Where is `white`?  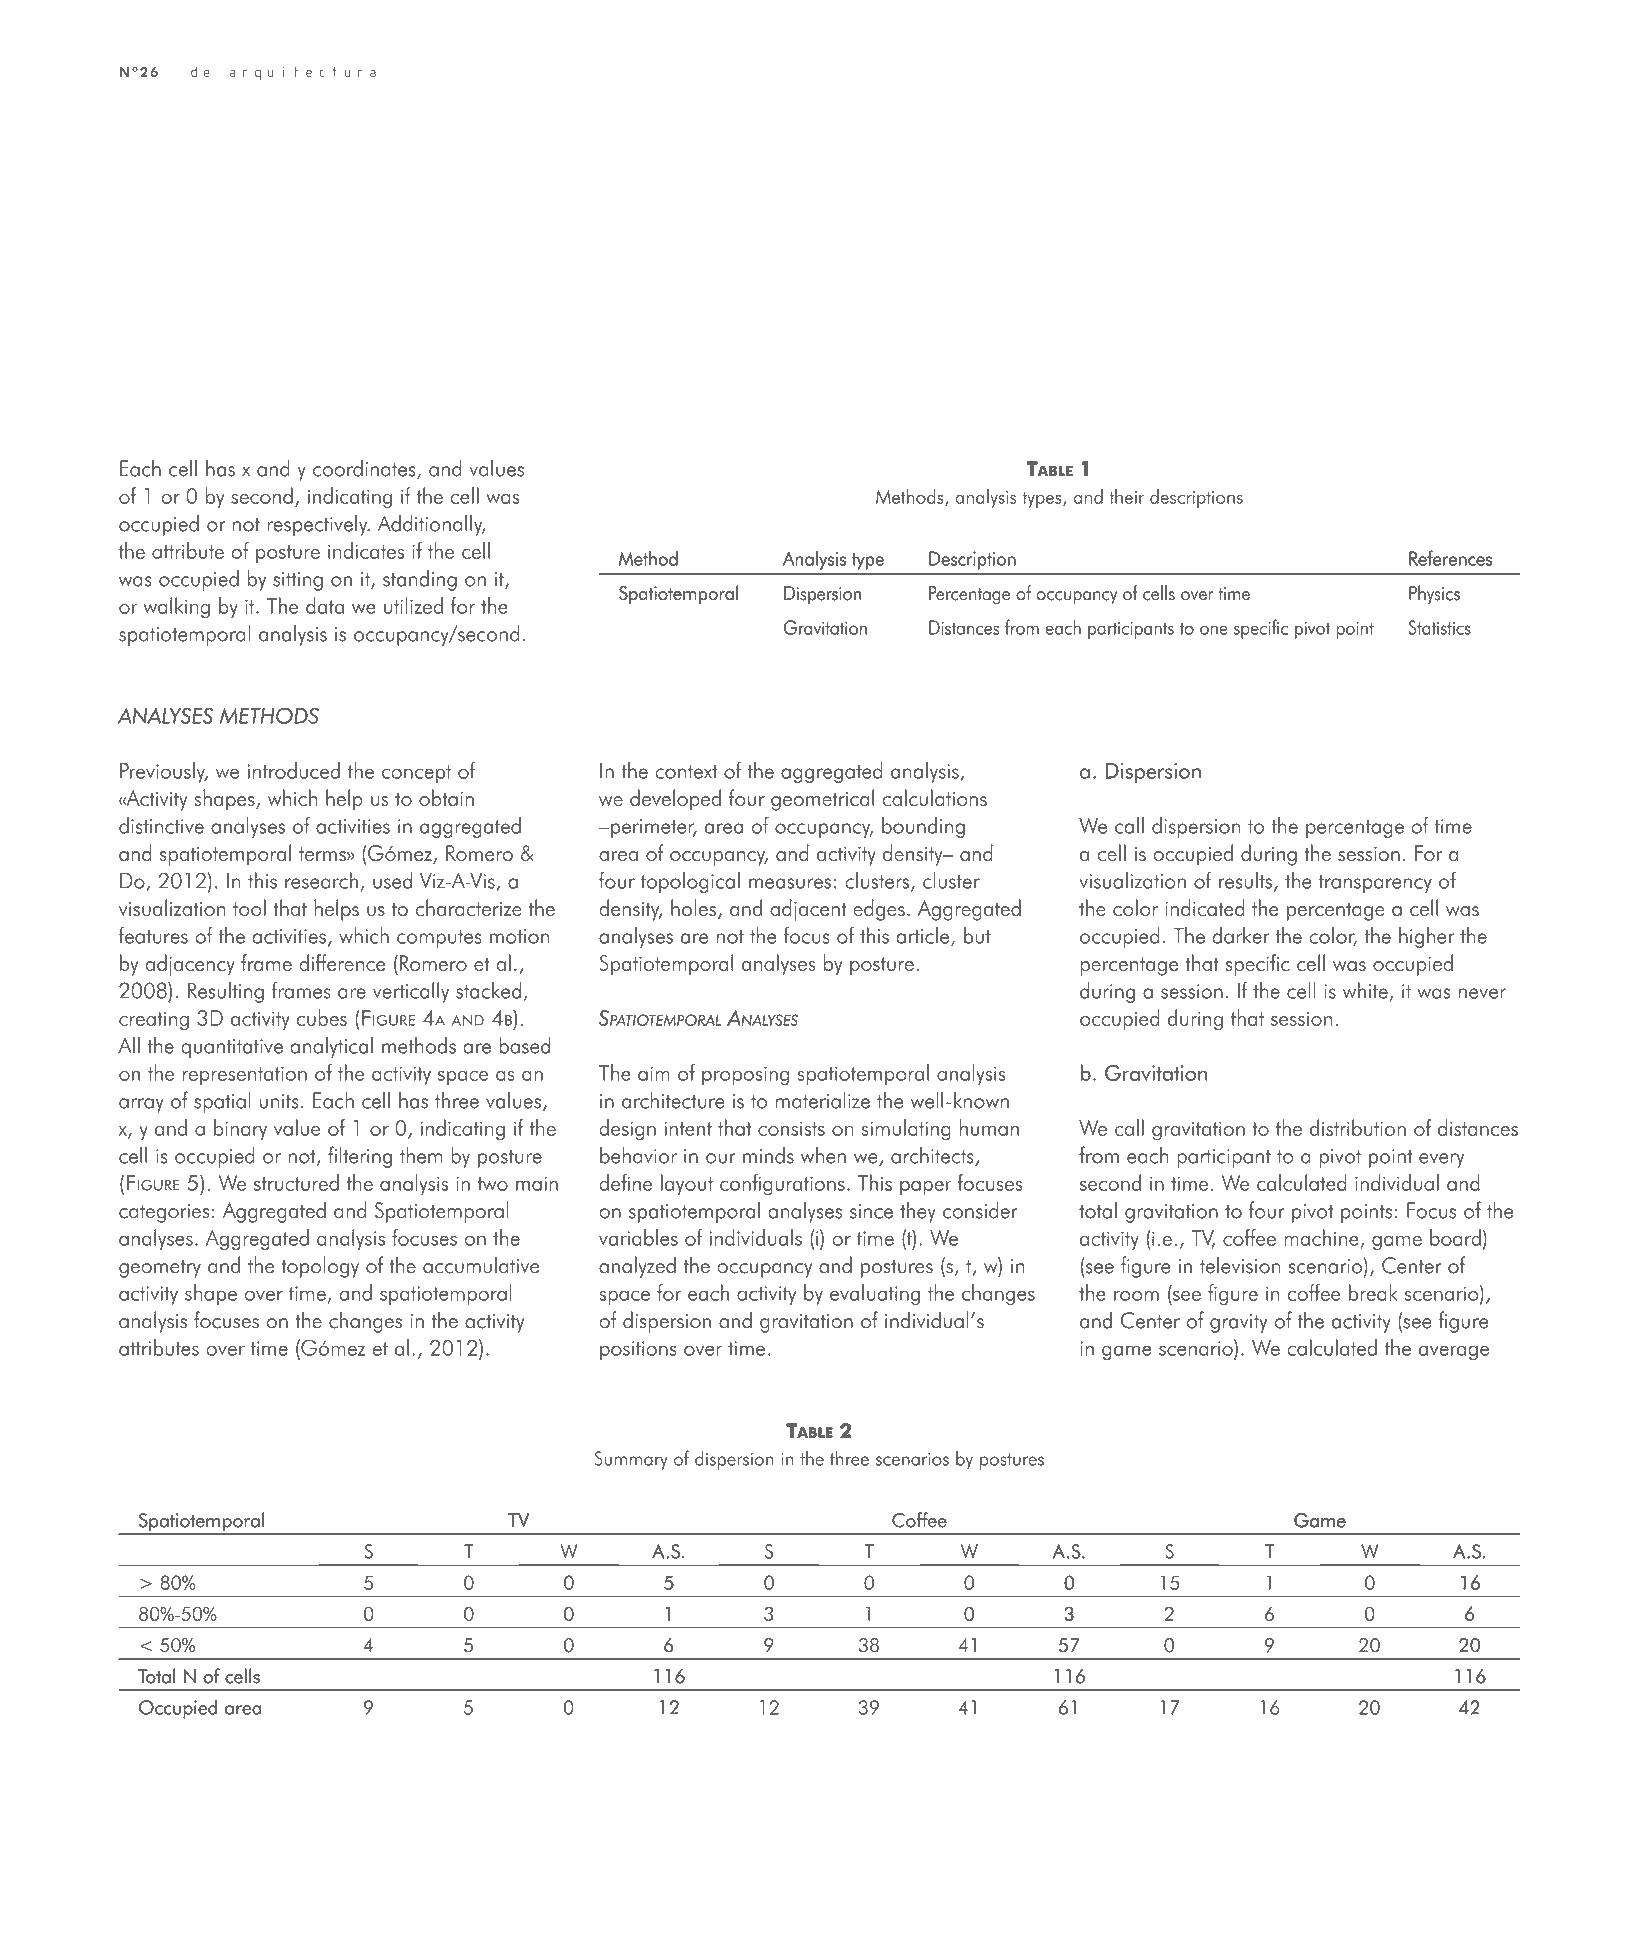
white is located at coordinates (1365, 990).
